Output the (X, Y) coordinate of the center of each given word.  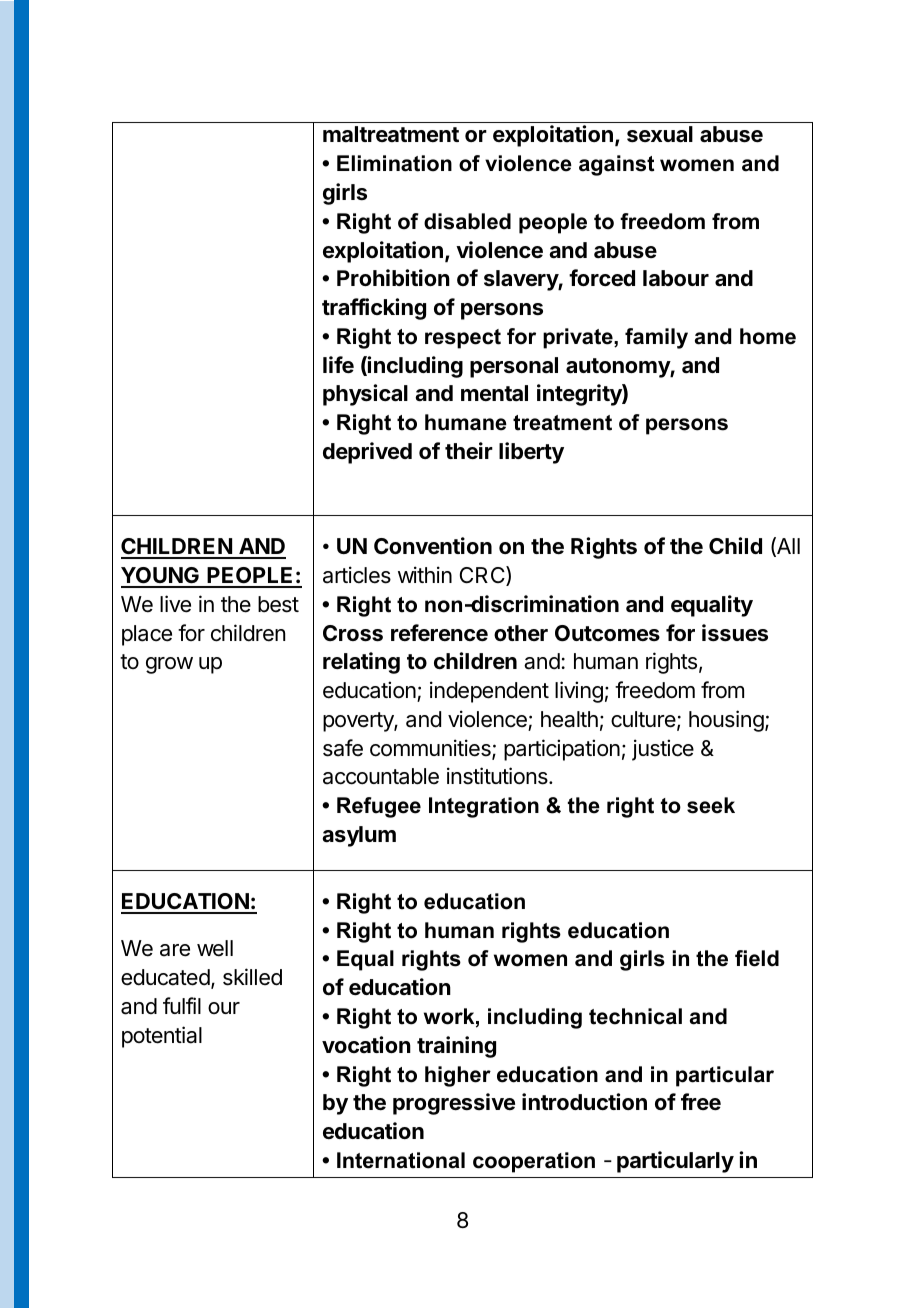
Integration (484, 807)
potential (162, 1037)
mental (494, 393)
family (656, 338)
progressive (454, 1104)
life (338, 365)
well (215, 948)
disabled (467, 221)
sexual (660, 134)
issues (735, 633)
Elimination (394, 163)
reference (439, 633)
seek (711, 805)
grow (169, 665)
